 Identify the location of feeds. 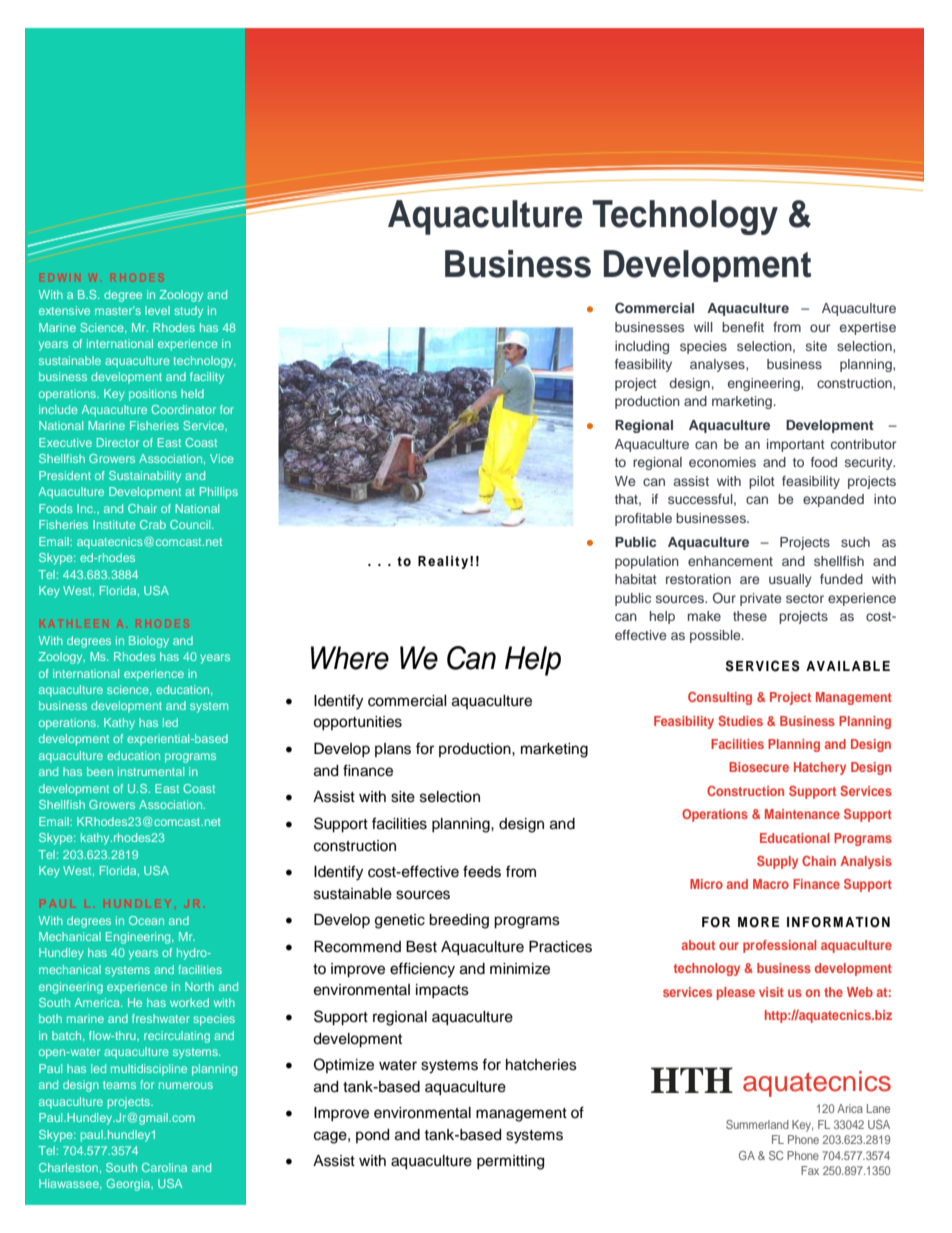
(482, 871).
